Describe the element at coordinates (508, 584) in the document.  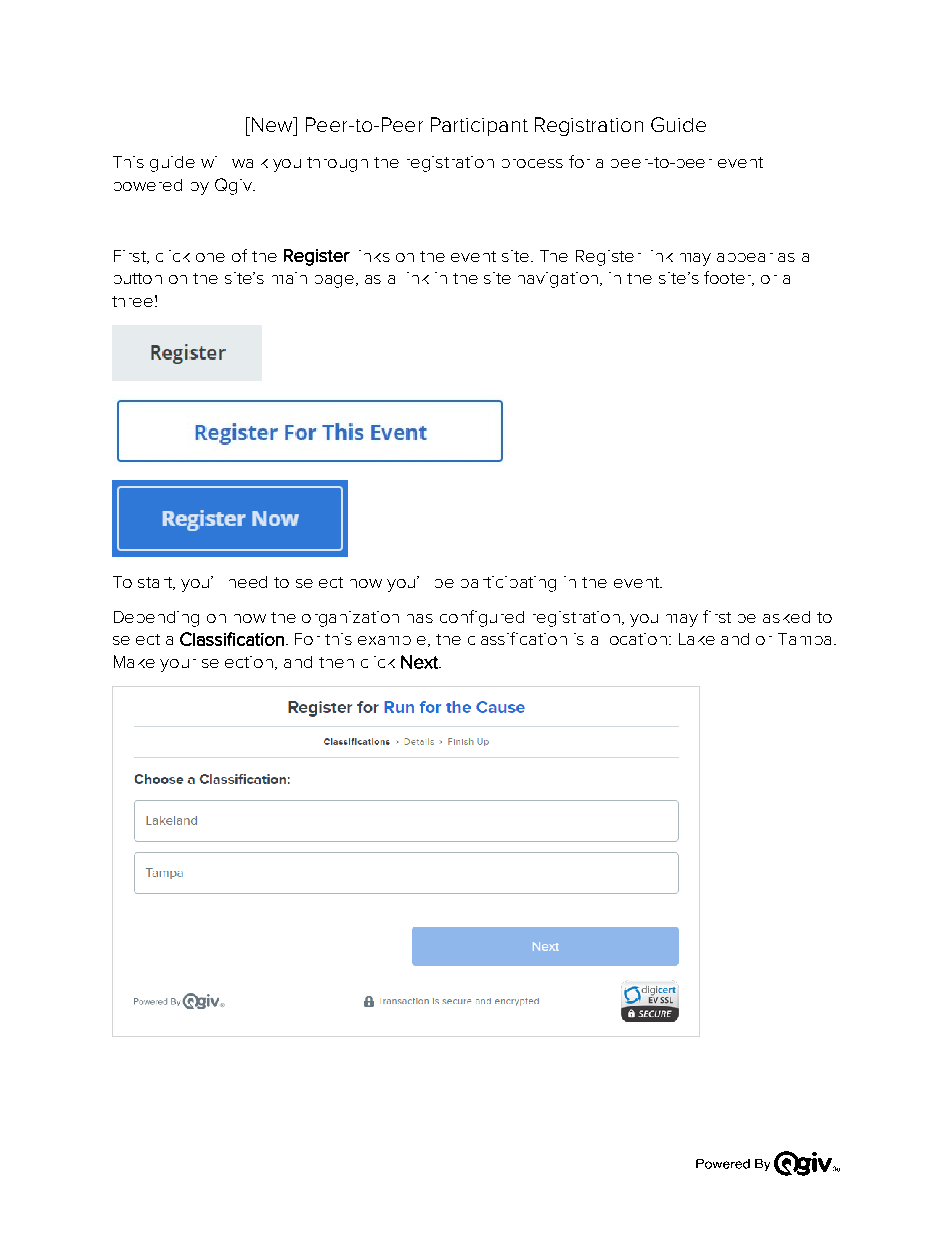
I see `participating` at that location.
